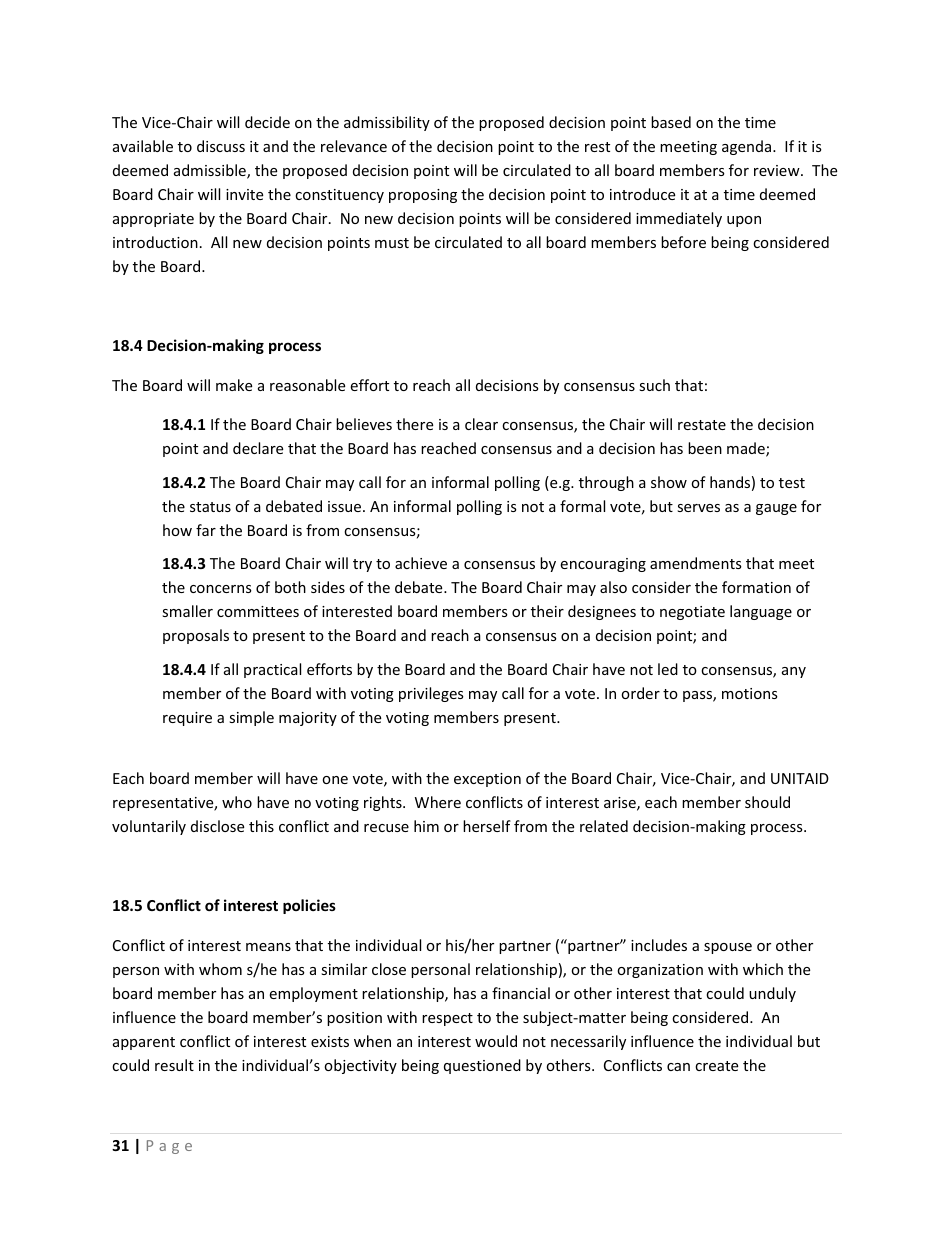  I want to click on agenda, so click(748, 147).
